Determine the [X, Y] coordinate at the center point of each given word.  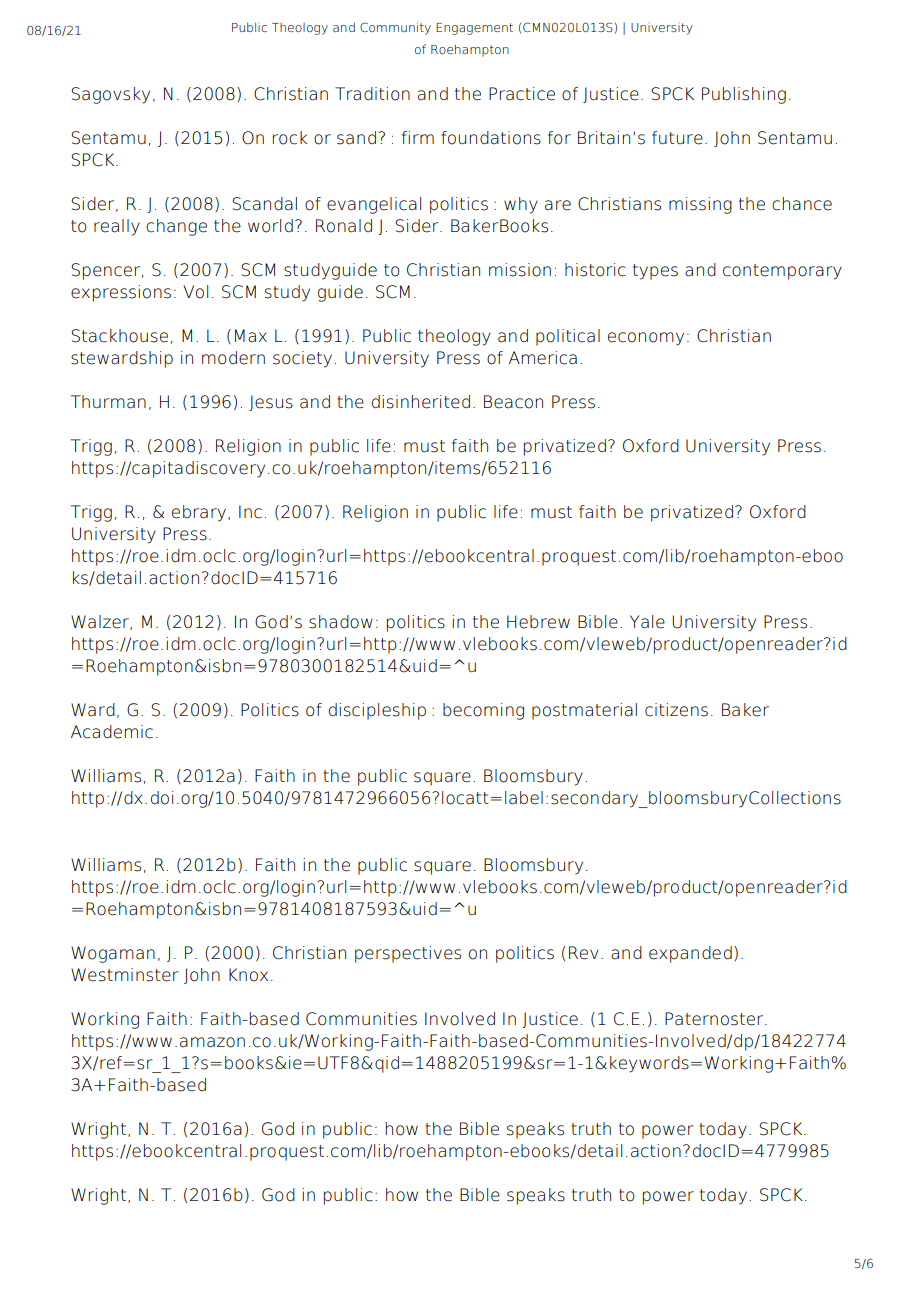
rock [290, 138]
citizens [676, 710]
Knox [248, 975]
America [543, 358]
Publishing [744, 95]
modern [233, 358]
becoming [483, 711]
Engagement [474, 29]
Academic [112, 732]
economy [646, 339]
